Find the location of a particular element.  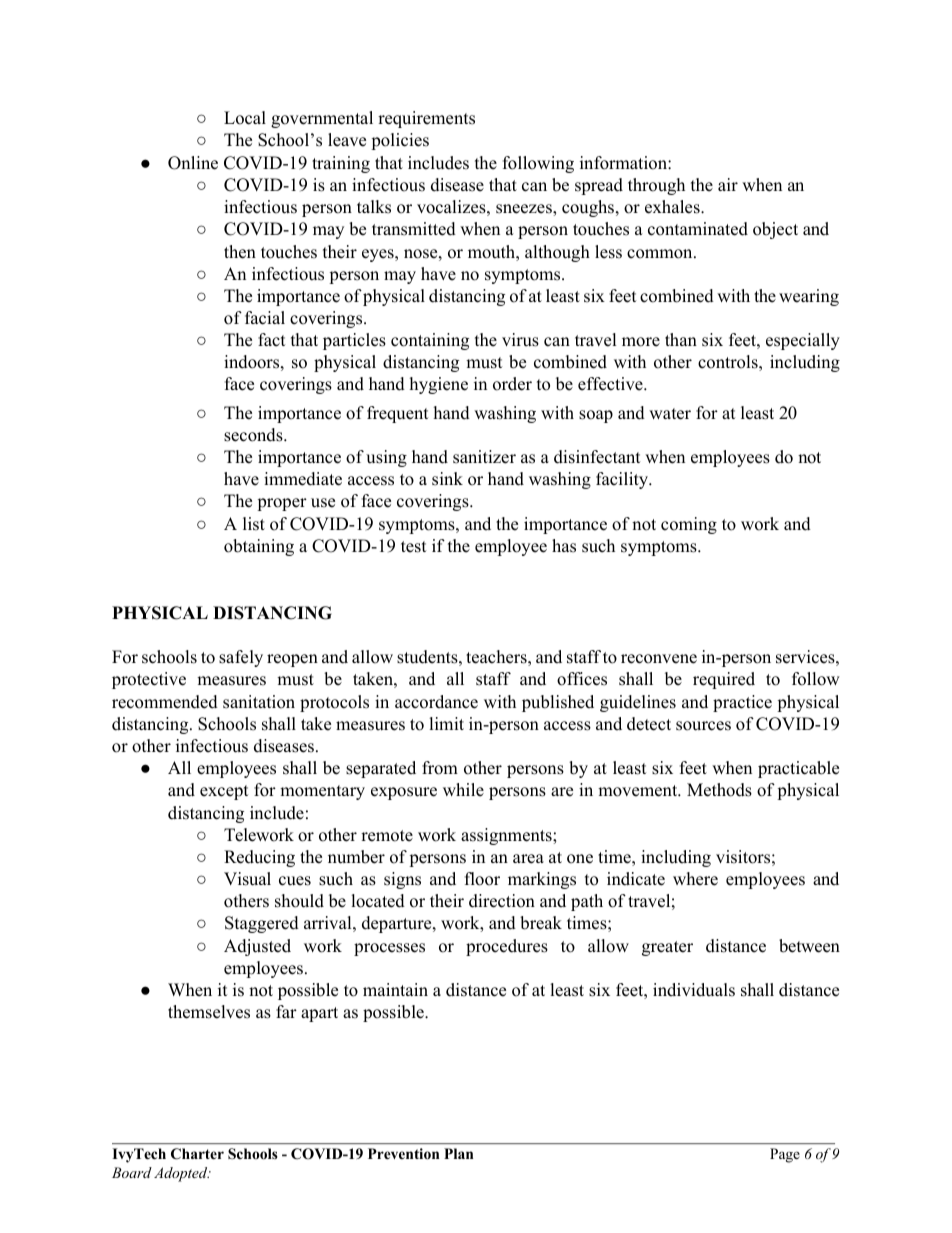

water is located at coordinates (670, 414).
